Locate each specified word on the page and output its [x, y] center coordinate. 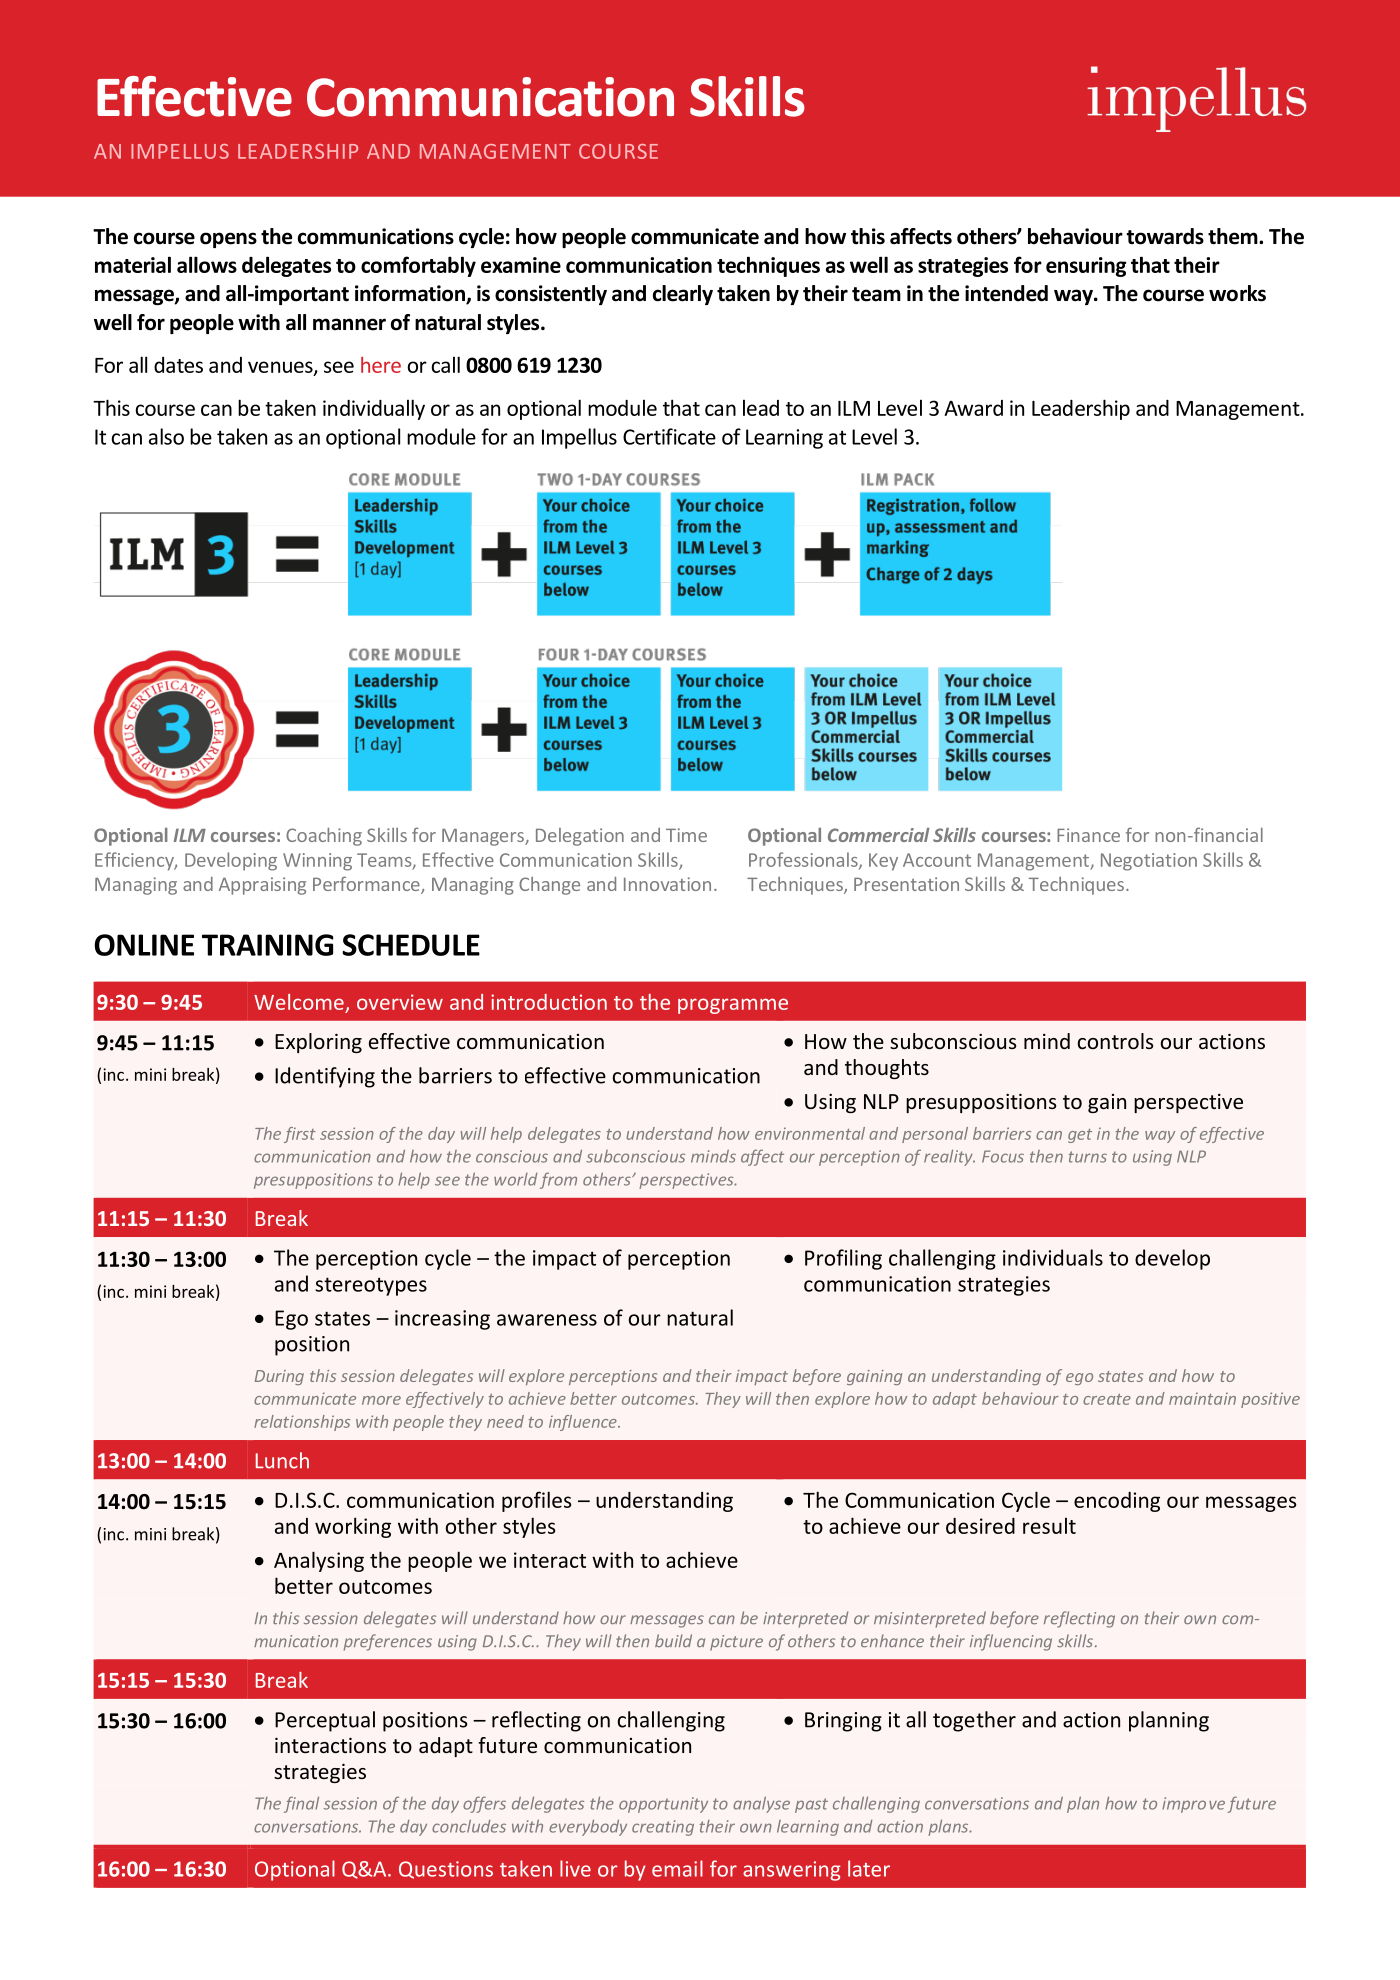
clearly [683, 295]
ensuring [1086, 267]
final [301, 1804]
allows [207, 264]
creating [663, 1828]
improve [1193, 1805]
